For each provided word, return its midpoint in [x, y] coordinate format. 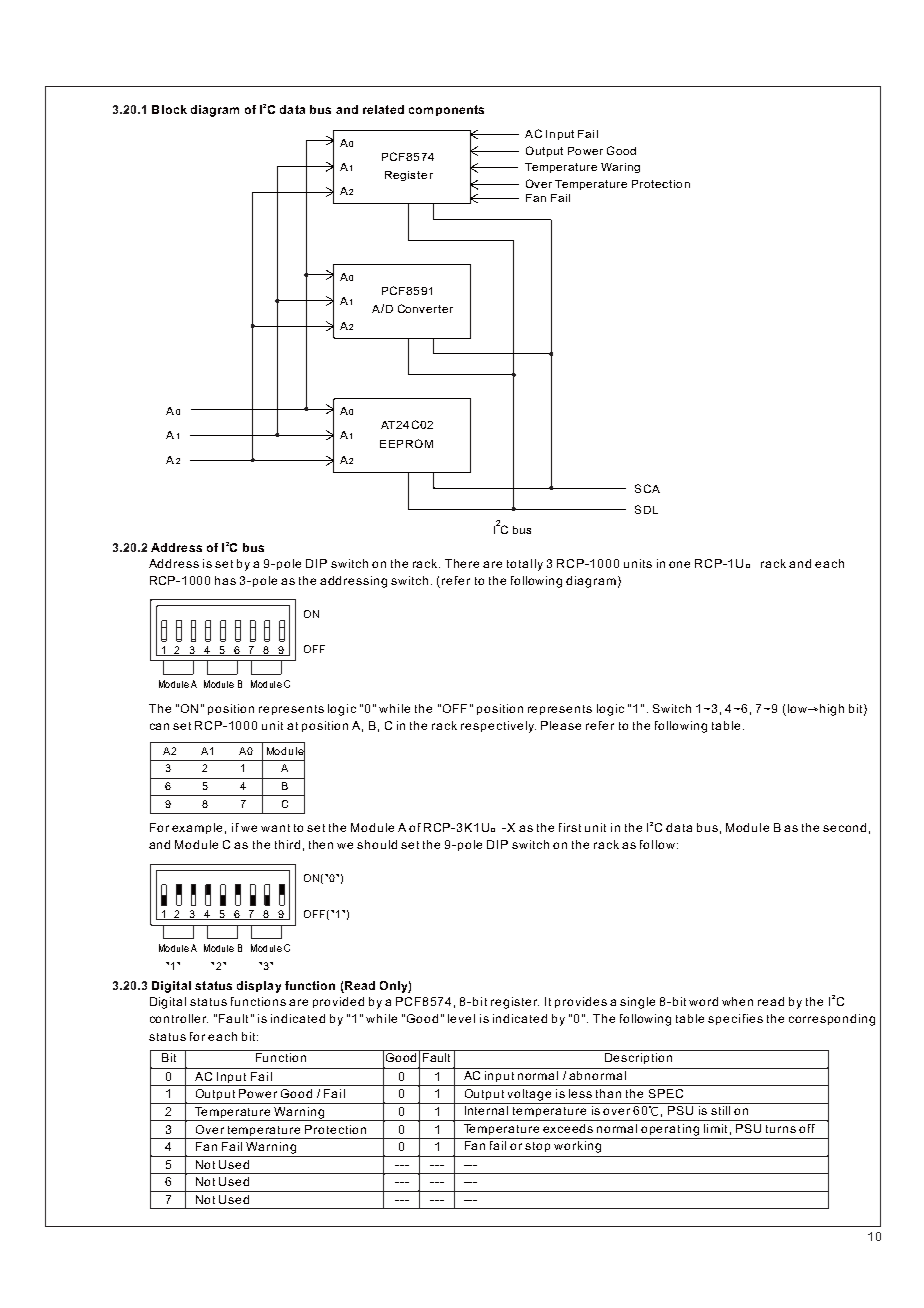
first [570, 827]
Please [561, 725]
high [830, 710]
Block [169, 109]
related [383, 109]
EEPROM [406, 443]
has [225, 580]
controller [179, 1018]
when [737, 1001]
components [446, 110]
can [159, 726]
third [287, 844]
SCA [647, 488]
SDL [646, 509]
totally [525, 565]
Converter [425, 308]
